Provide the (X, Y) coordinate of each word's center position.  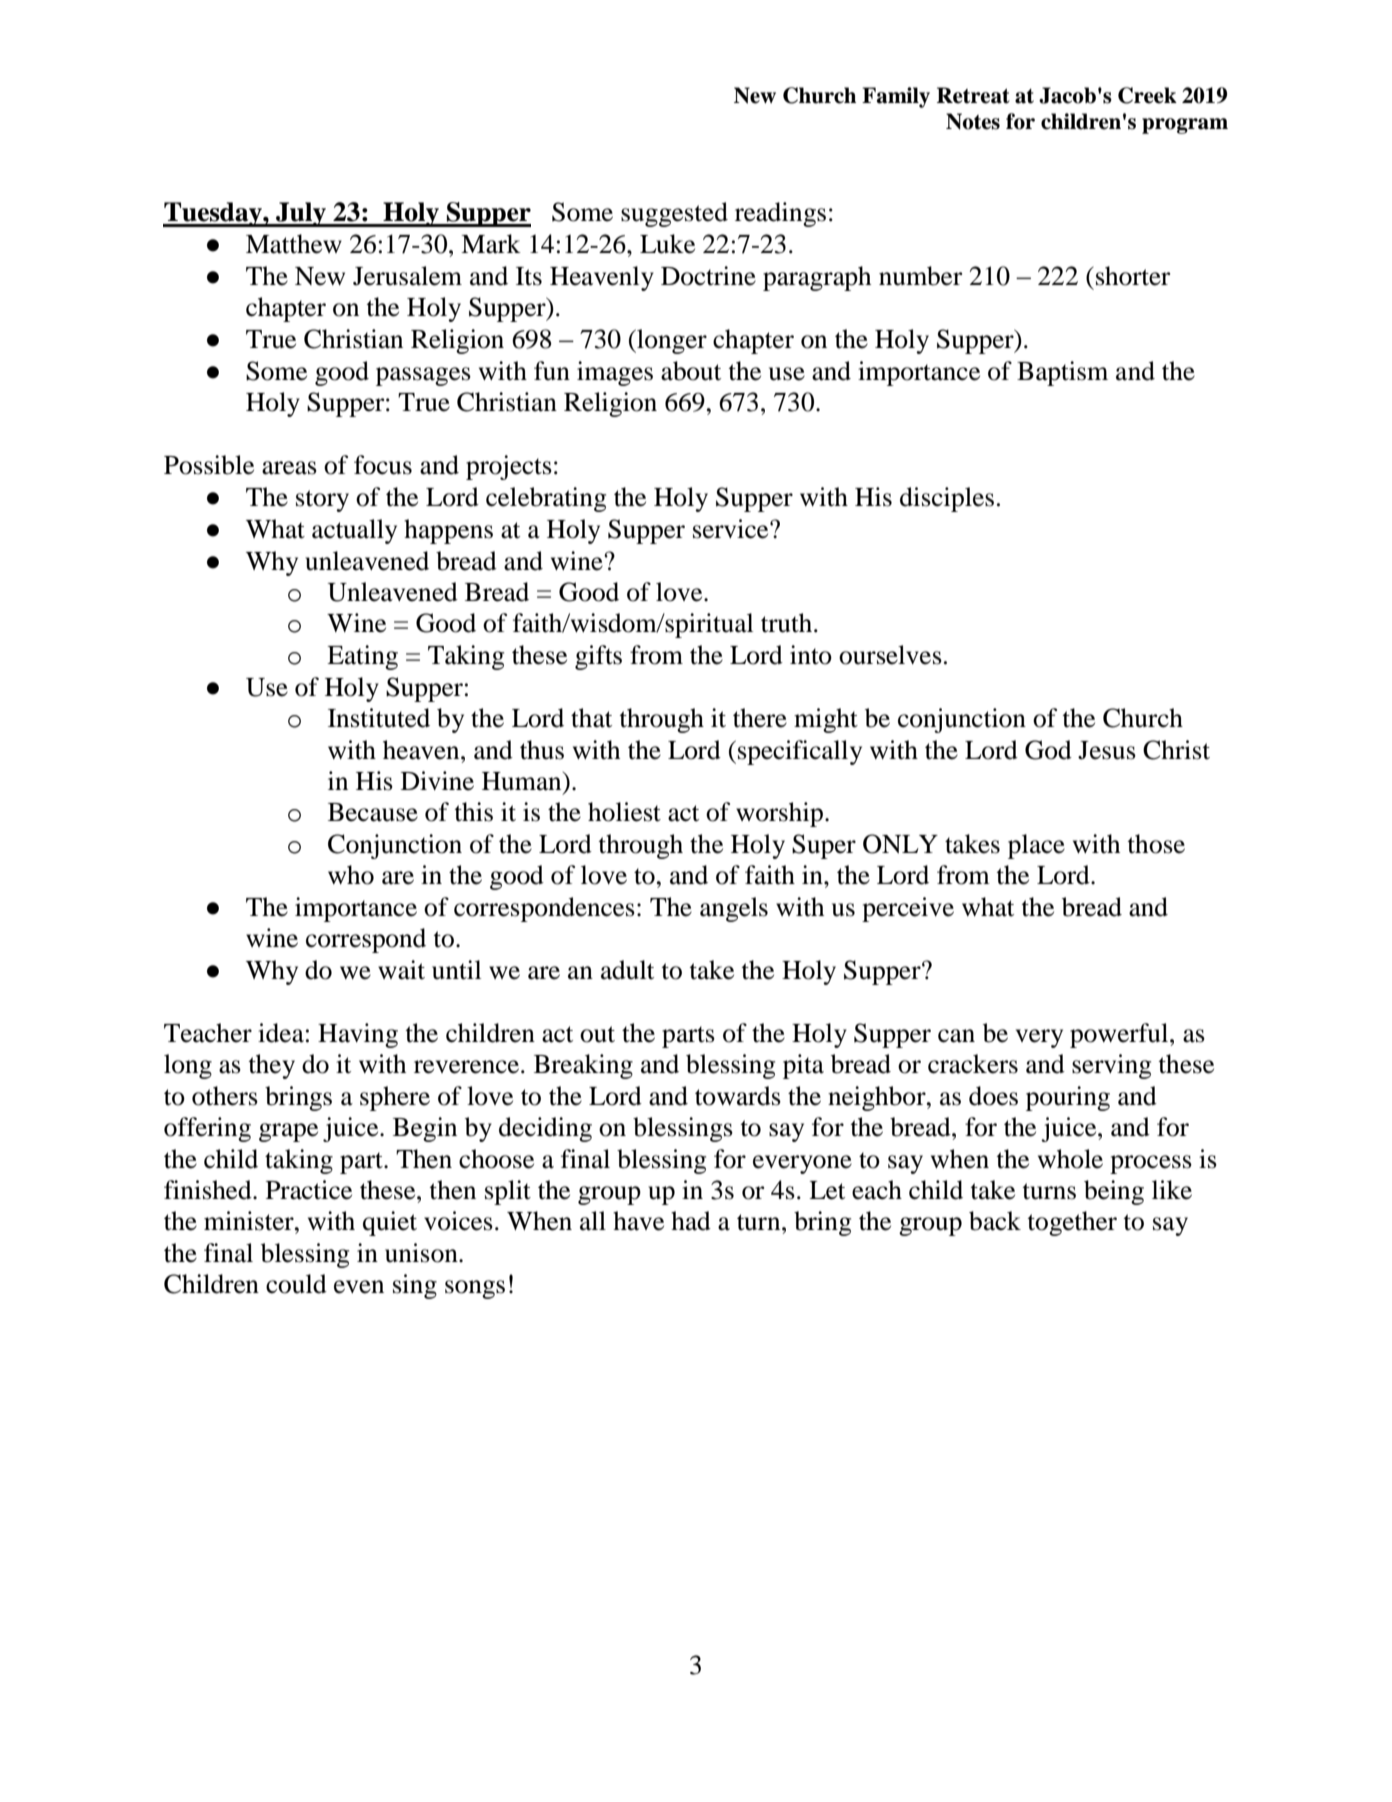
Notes (973, 121)
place (1036, 846)
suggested (674, 214)
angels (734, 909)
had (691, 1221)
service (732, 529)
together (1072, 1223)
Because (373, 812)
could (296, 1284)
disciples (947, 499)
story (322, 501)
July (301, 214)
